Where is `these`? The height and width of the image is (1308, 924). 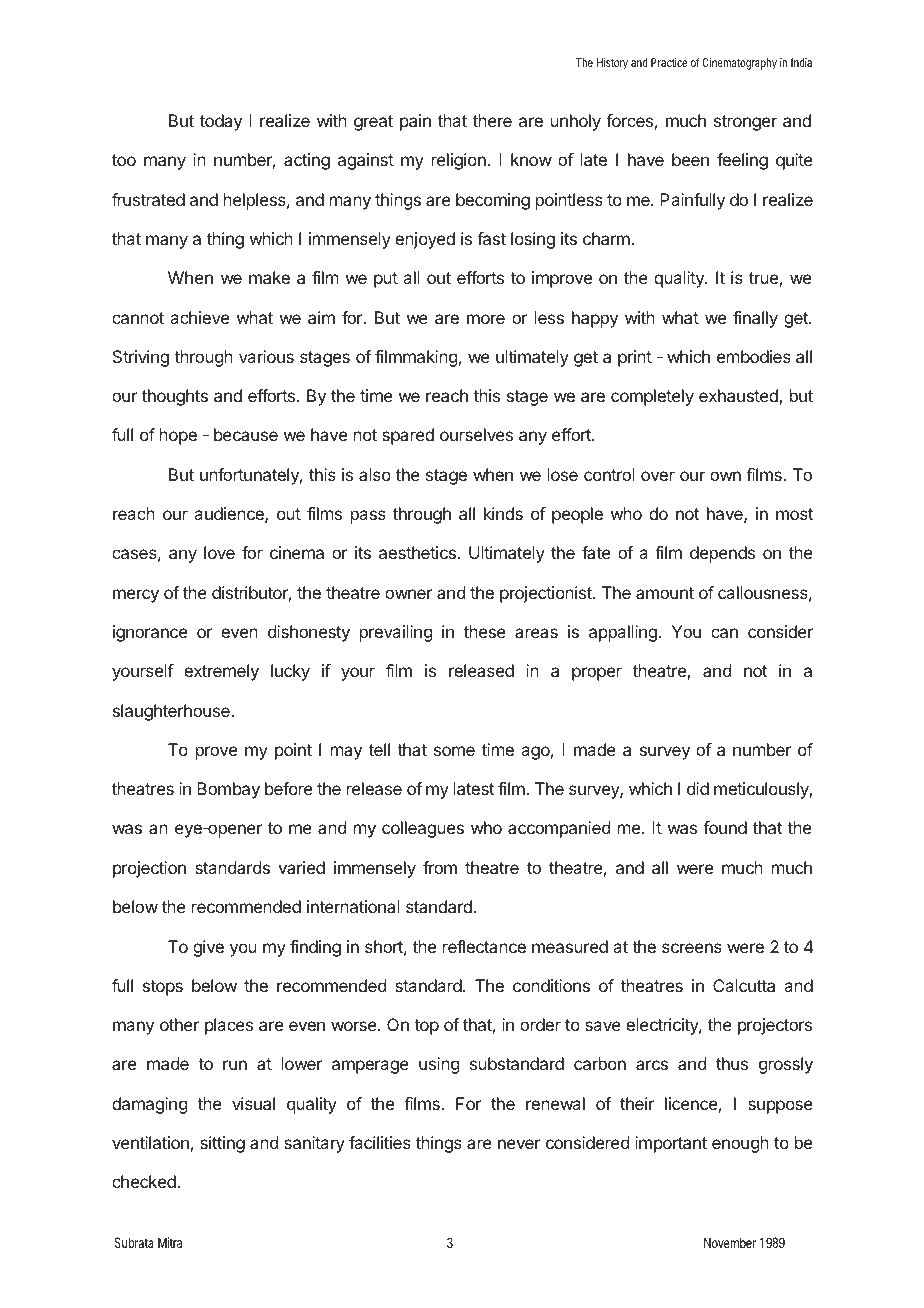 these is located at coordinates (485, 631).
